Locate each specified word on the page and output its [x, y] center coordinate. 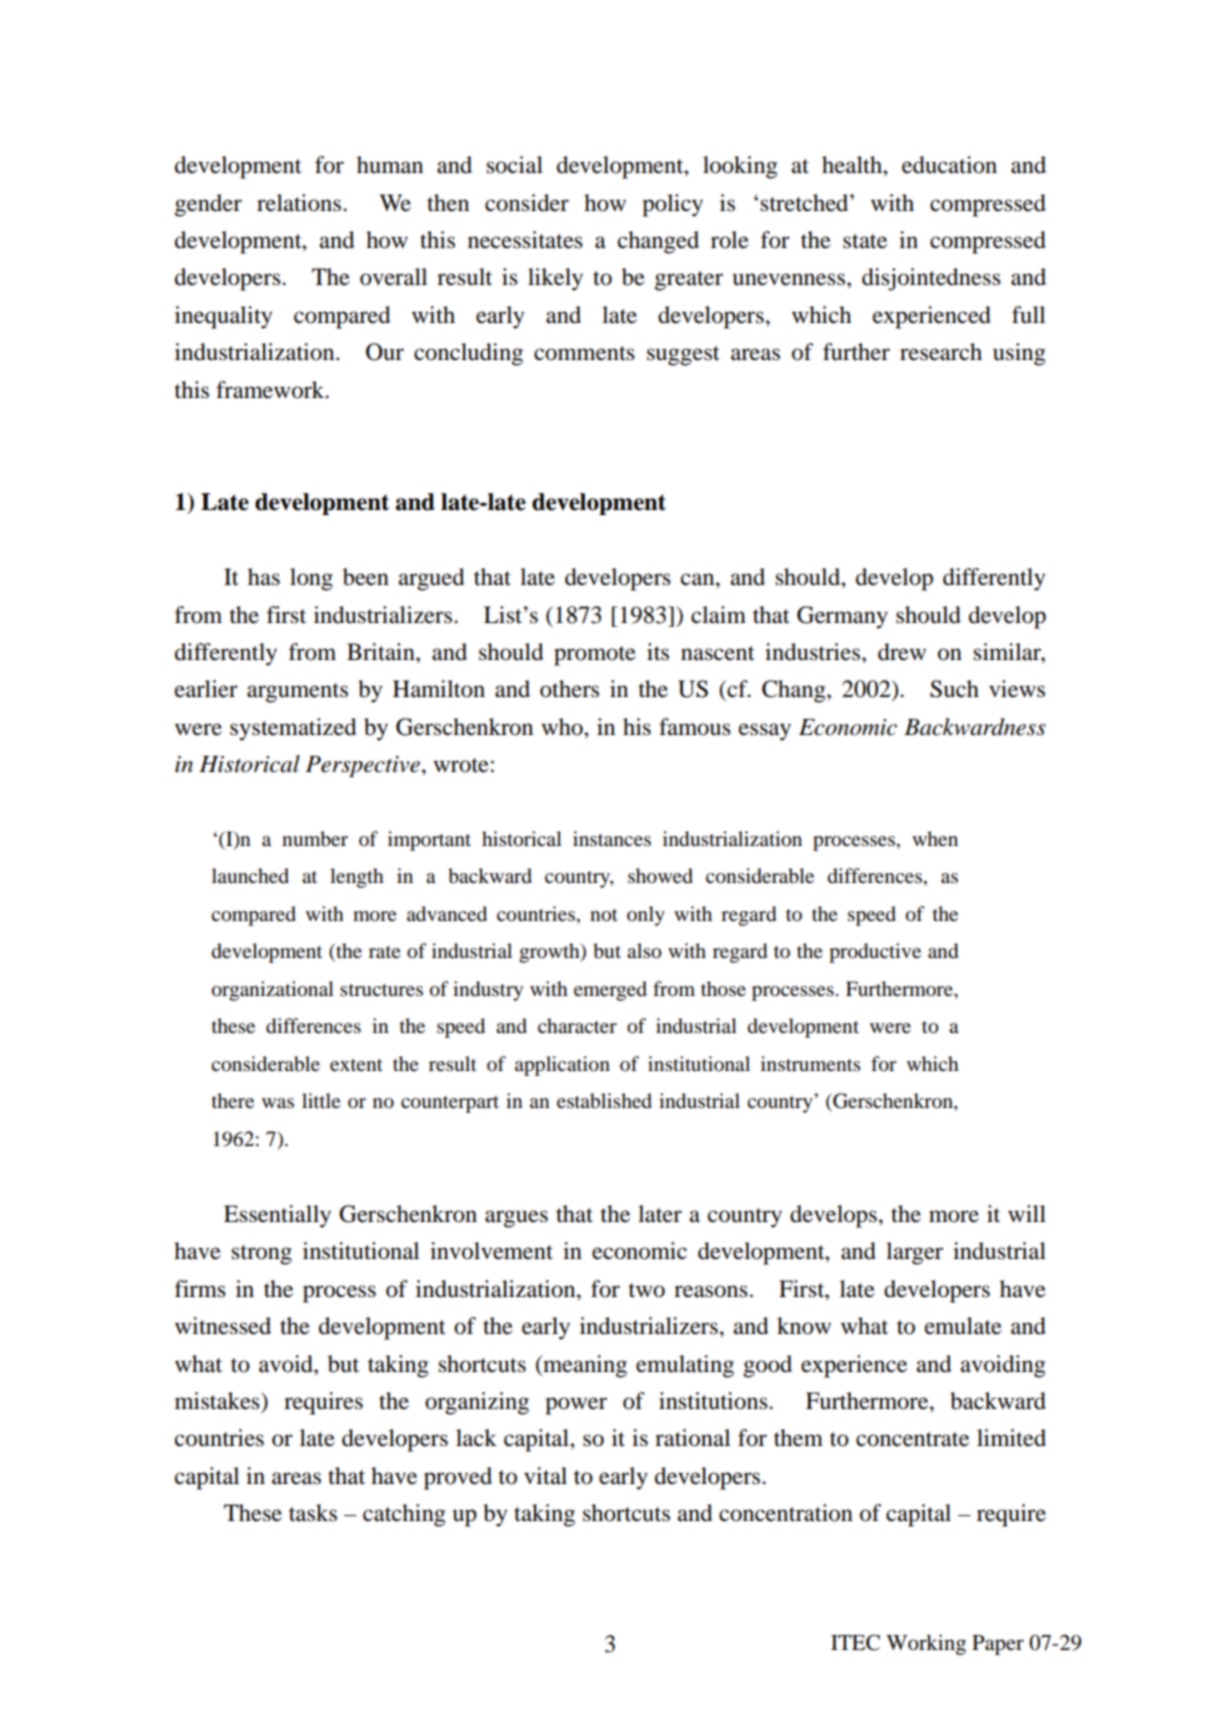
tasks [313, 1513]
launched [250, 876]
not [604, 915]
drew [902, 652]
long [311, 579]
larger [914, 1253]
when [935, 838]
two [646, 1290]
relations [300, 203]
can [699, 579]
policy [672, 205]
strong [261, 1255]
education [949, 165]
